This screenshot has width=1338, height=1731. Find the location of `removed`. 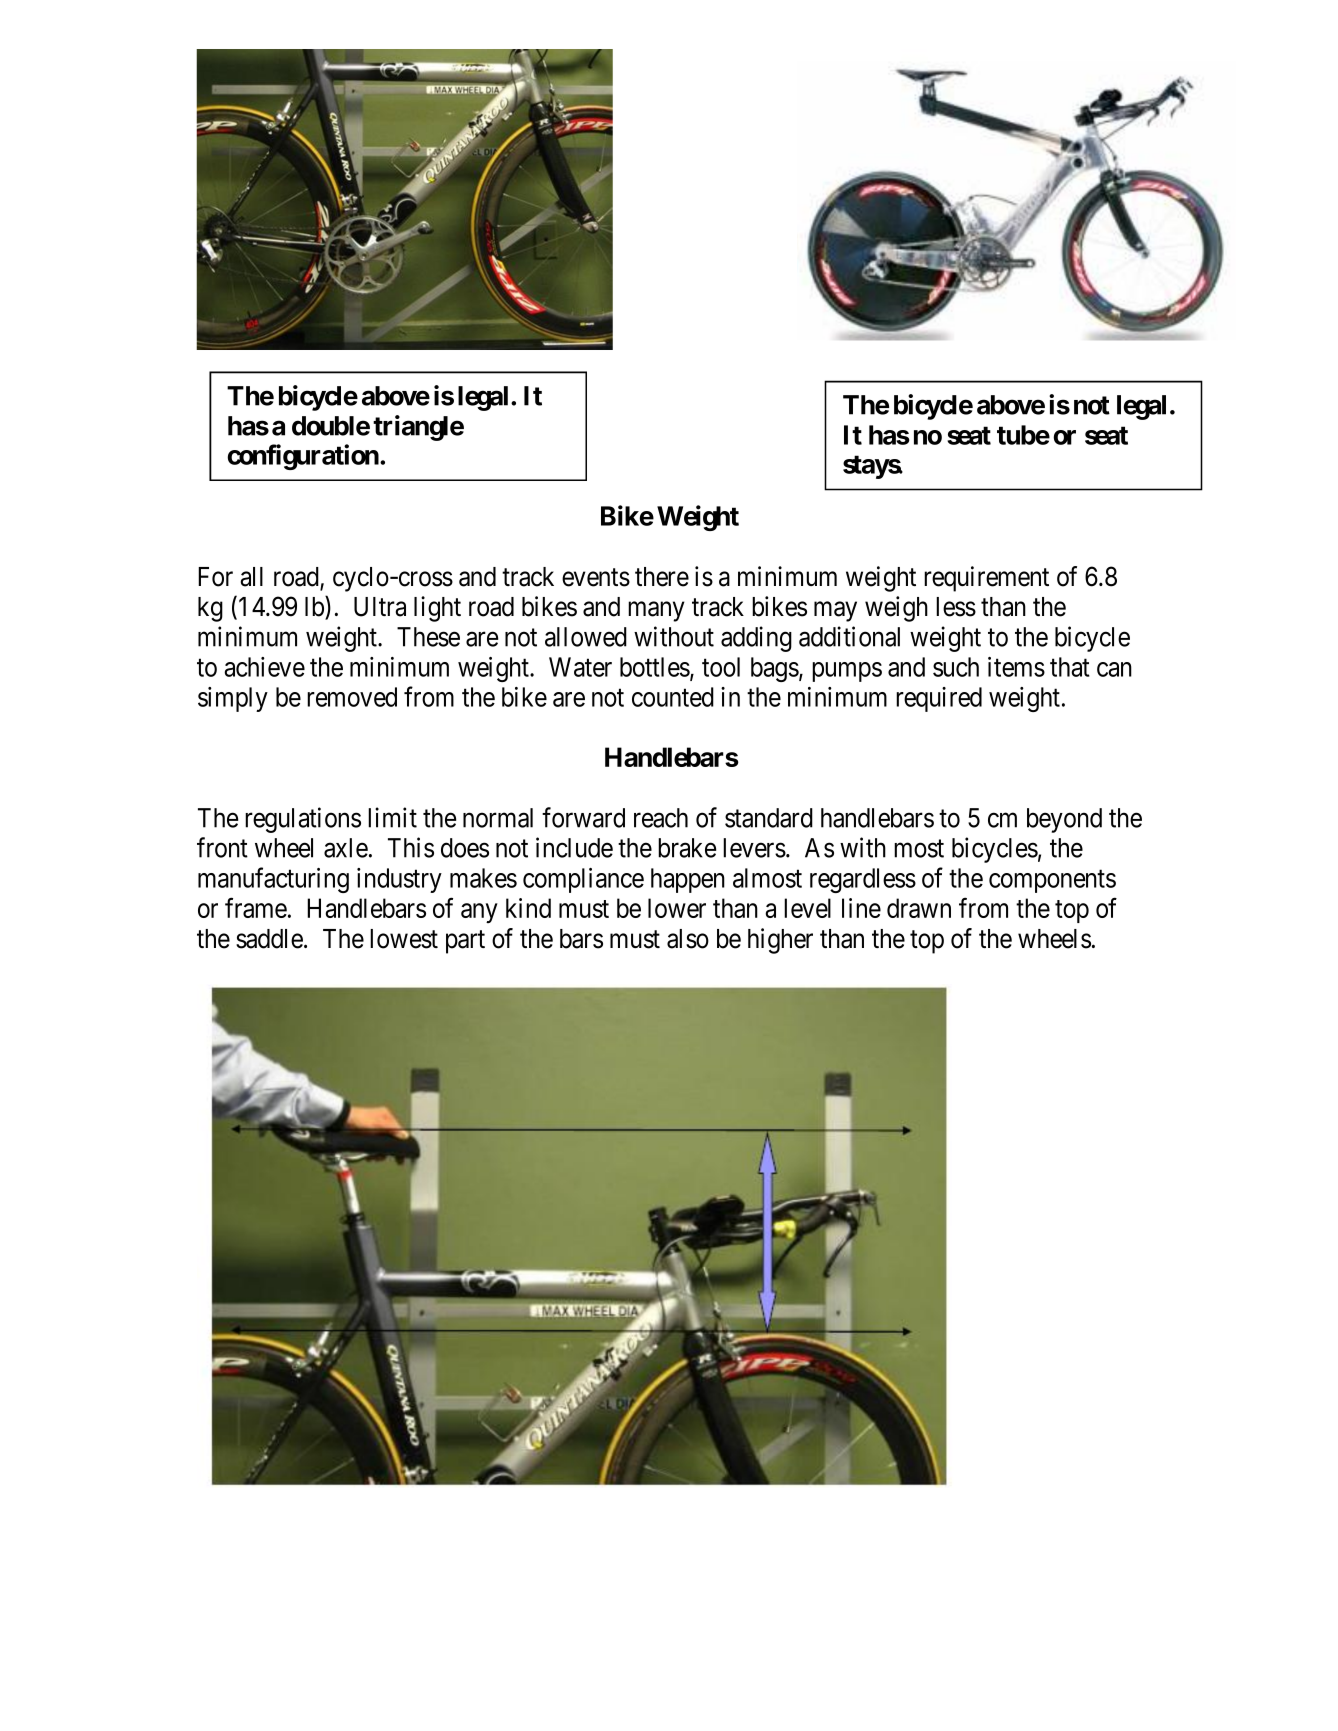

removed is located at coordinates (352, 697).
